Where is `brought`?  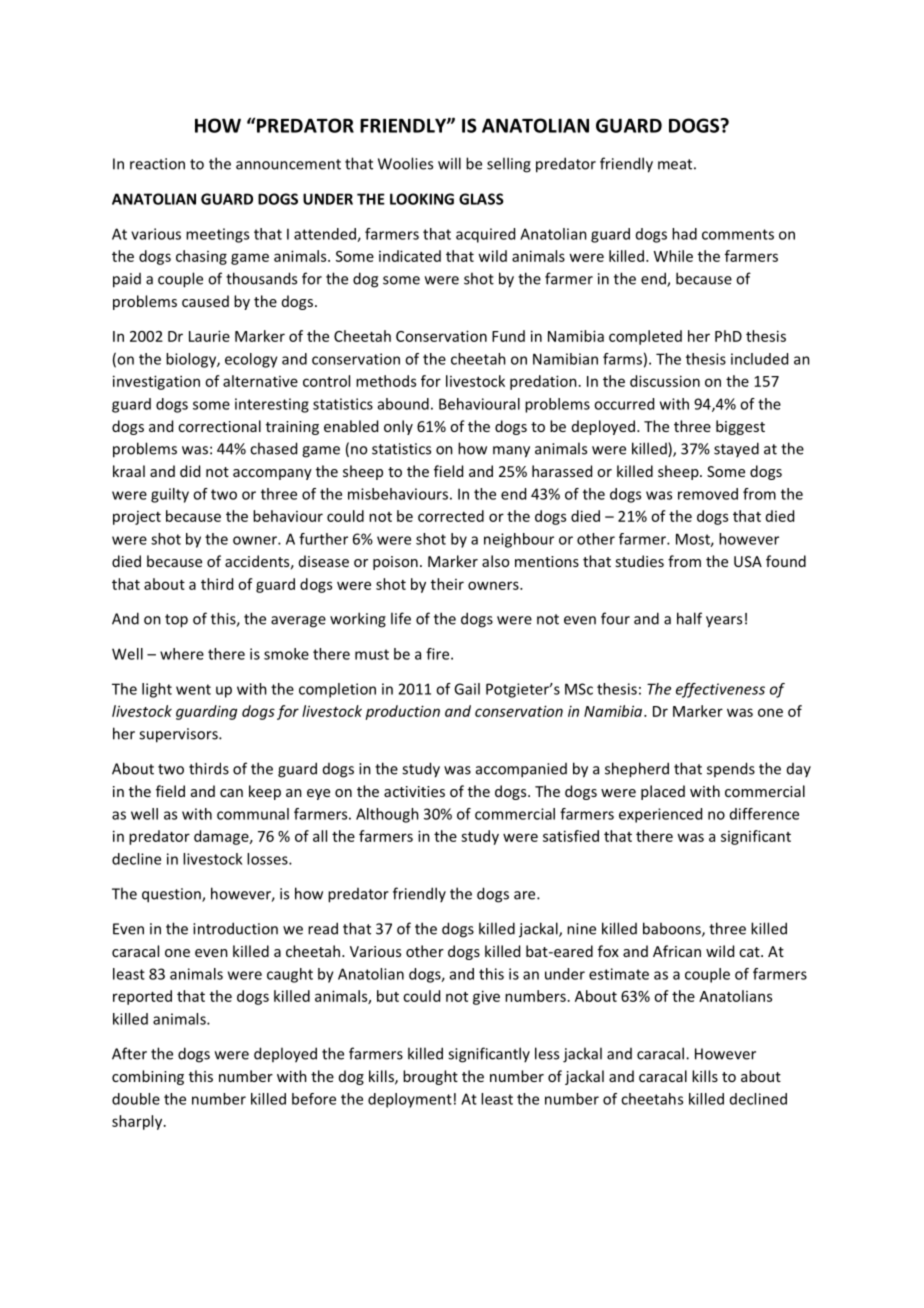 brought is located at coordinates (430, 1077).
